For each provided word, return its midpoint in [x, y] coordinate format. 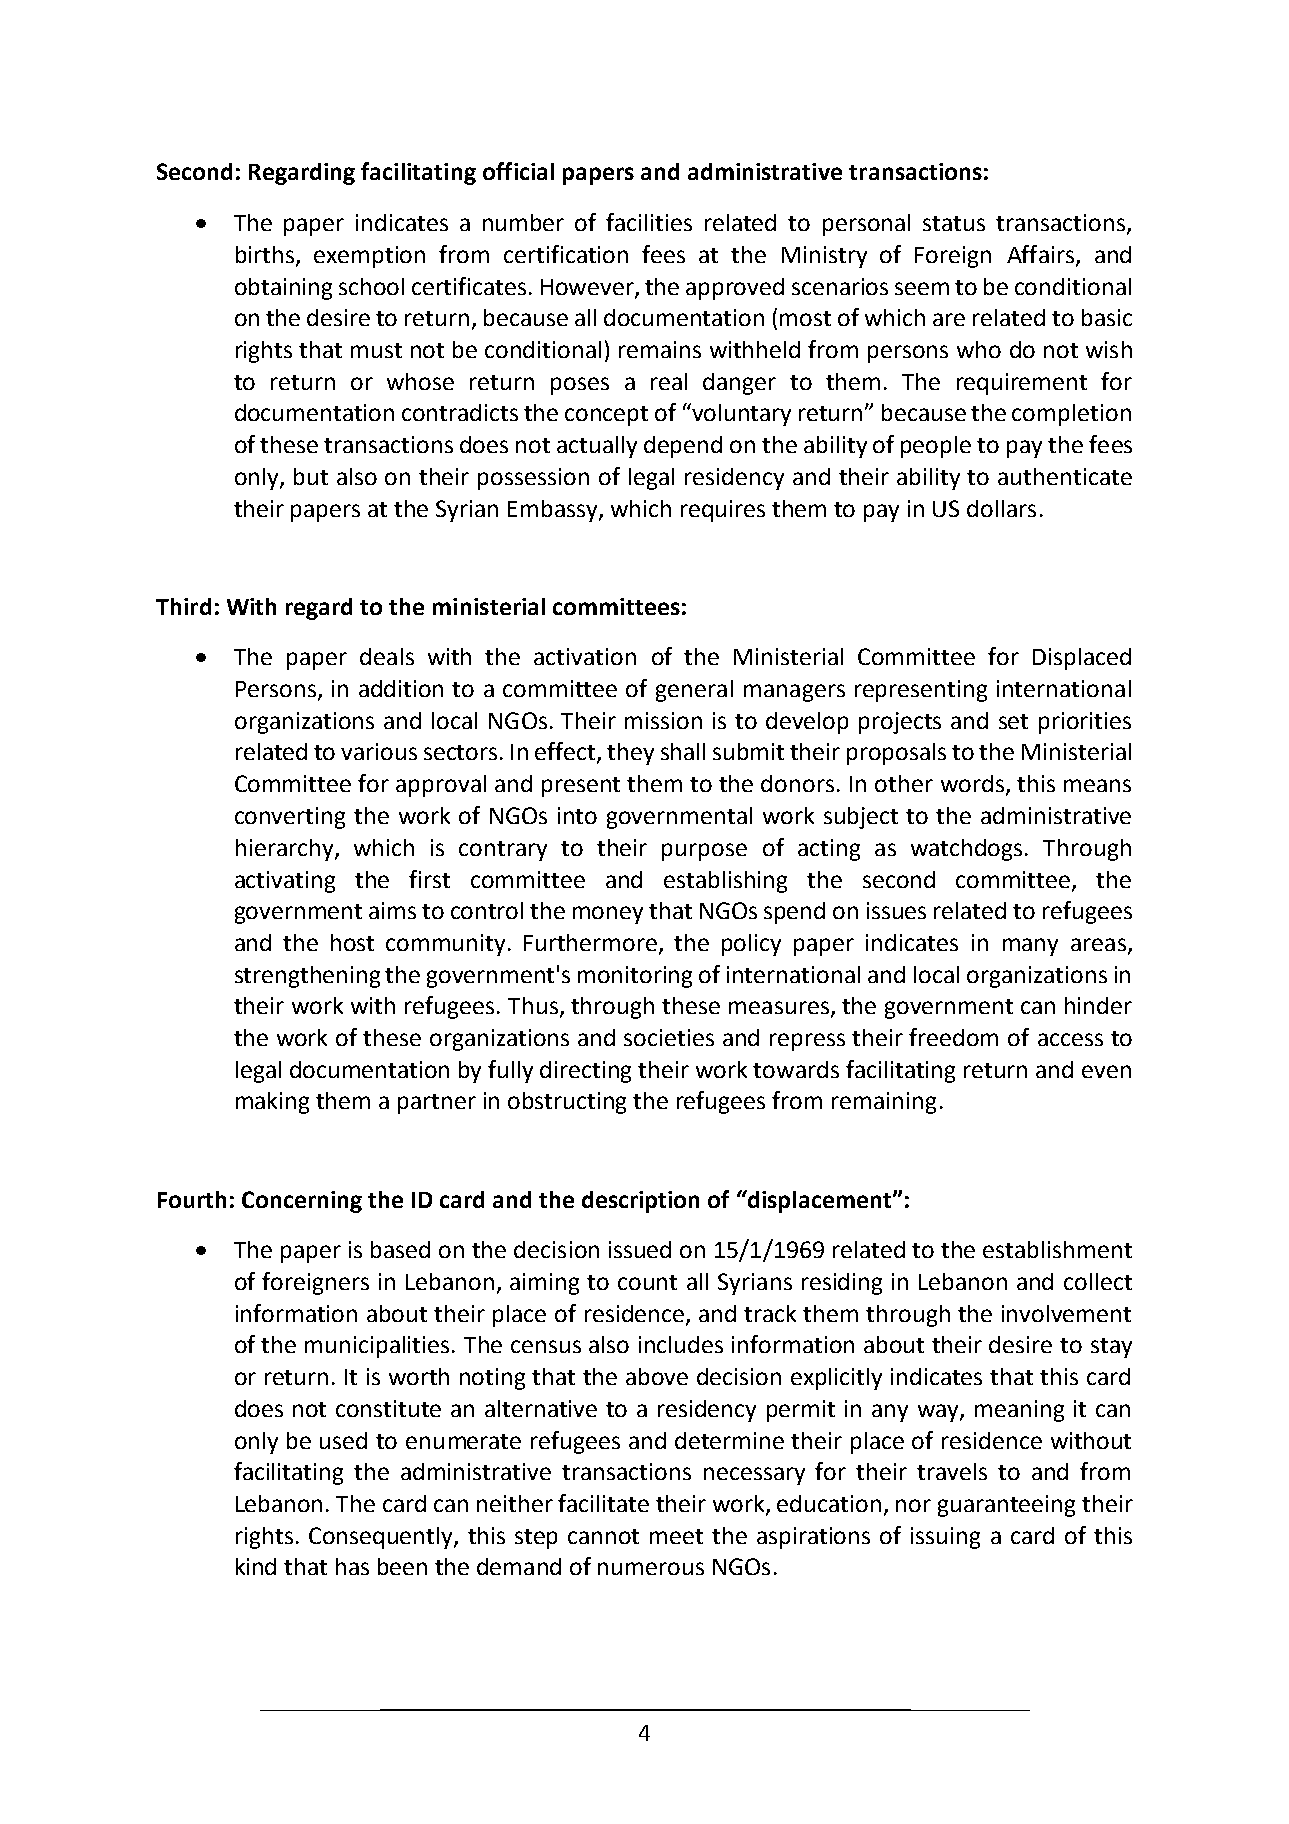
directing [585, 1072]
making [272, 1103]
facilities [649, 222]
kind [256, 1566]
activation [585, 656]
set [1013, 721]
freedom [953, 1037]
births [266, 256]
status [954, 223]
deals [387, 656]
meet [676, 1536]
